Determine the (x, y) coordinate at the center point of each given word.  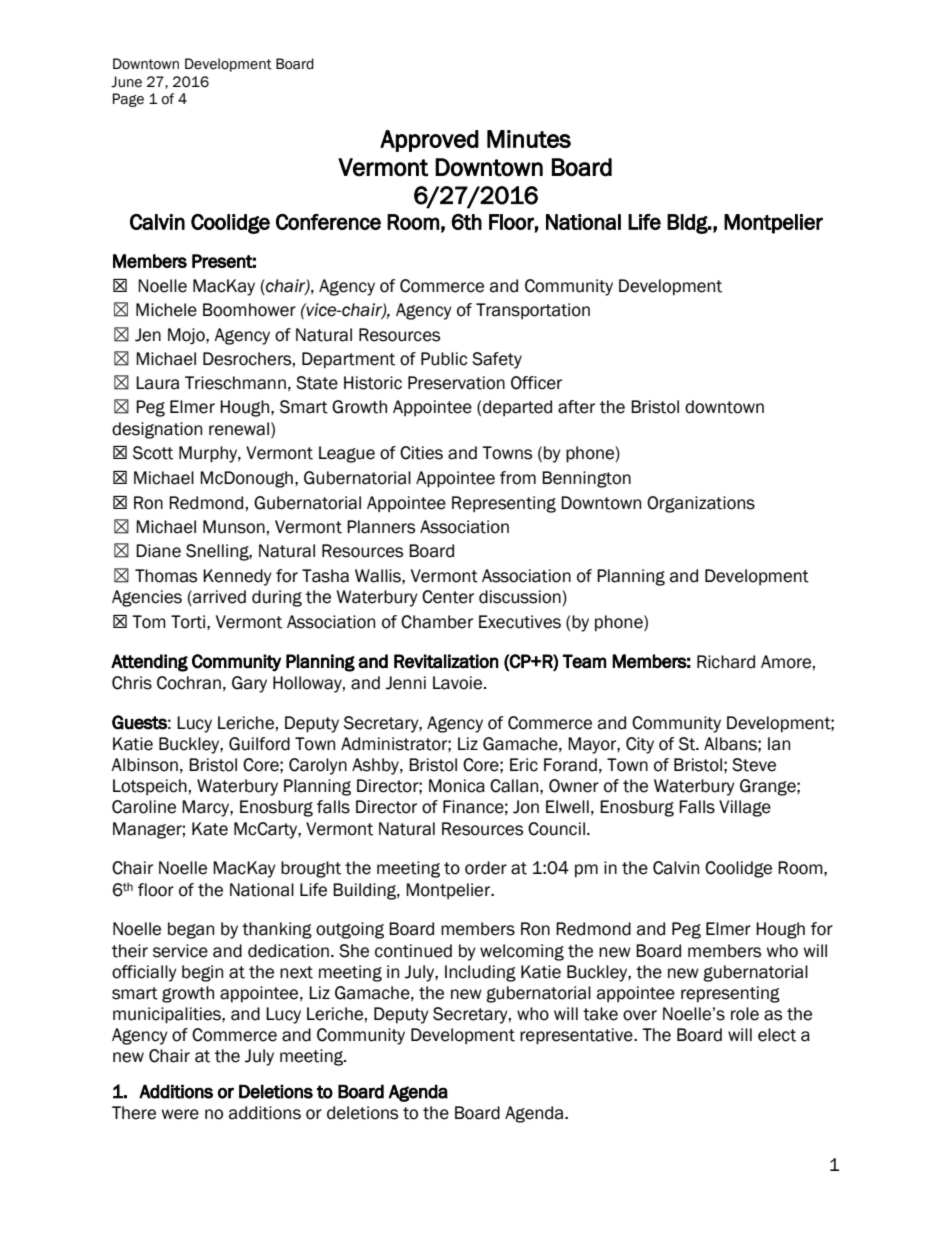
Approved (429, 141)
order (486, 868)
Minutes (529, 139)
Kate (210, 829)
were (180, 1114)
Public (444, 359)
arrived (218, 598)
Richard (726, 662)
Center (448, 597)
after (576, 407)
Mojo (187, 336)
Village (745, 808)
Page (128, 100)
